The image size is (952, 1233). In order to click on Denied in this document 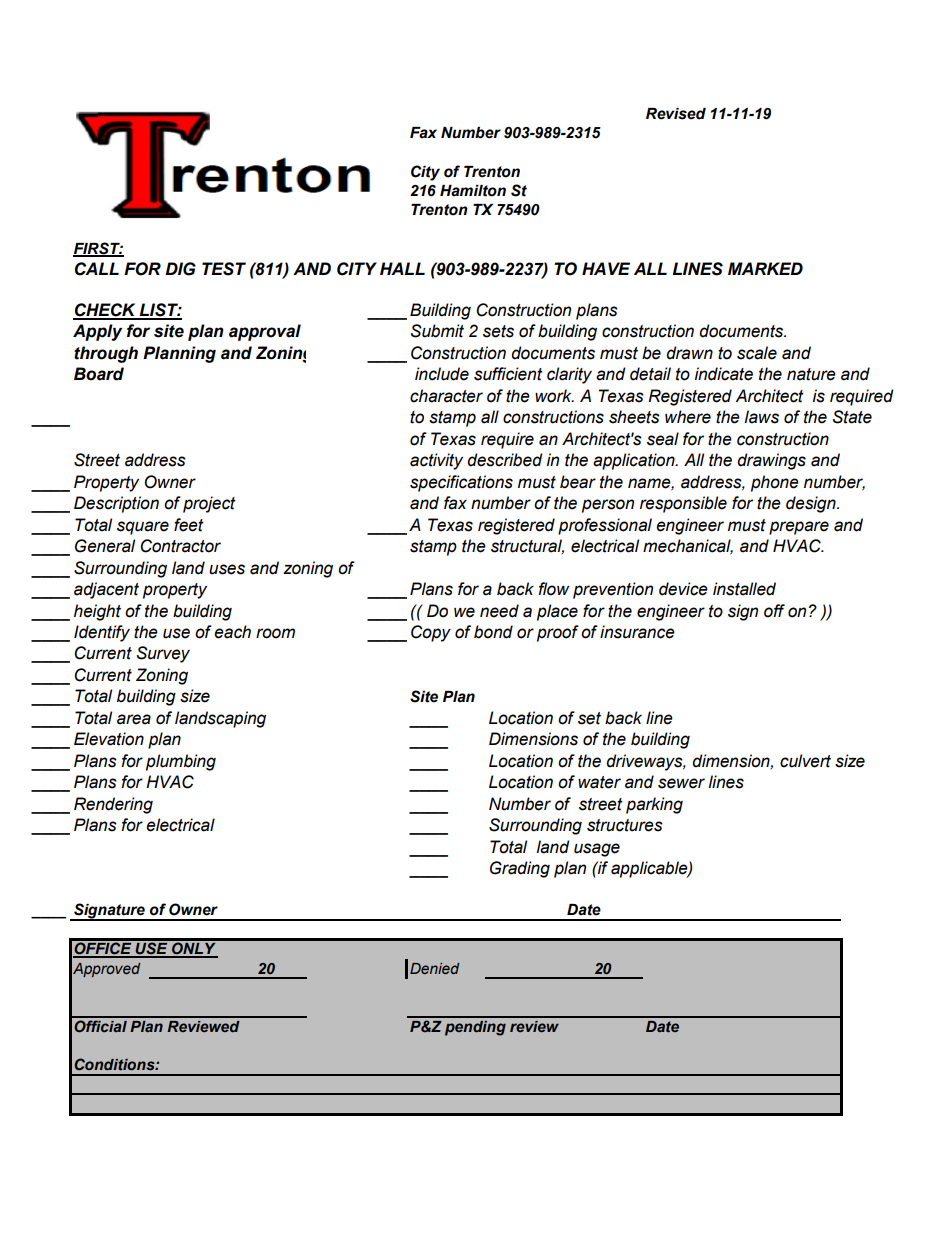, I will do `click(434, 968)`.
